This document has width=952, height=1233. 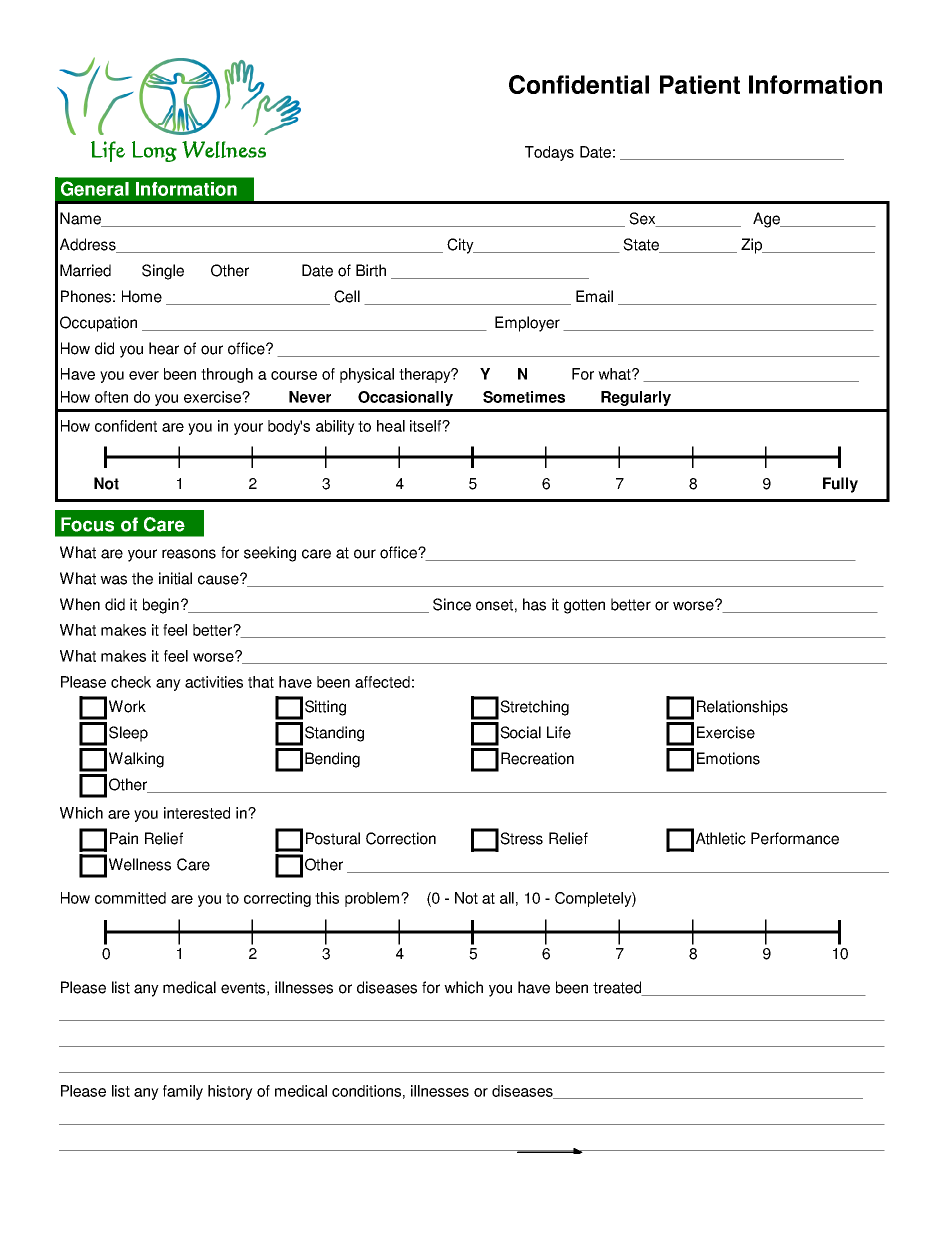 What do you see at coordinates (197, 813) in the document?
I see `interested` at bounding box center [197, 813].
